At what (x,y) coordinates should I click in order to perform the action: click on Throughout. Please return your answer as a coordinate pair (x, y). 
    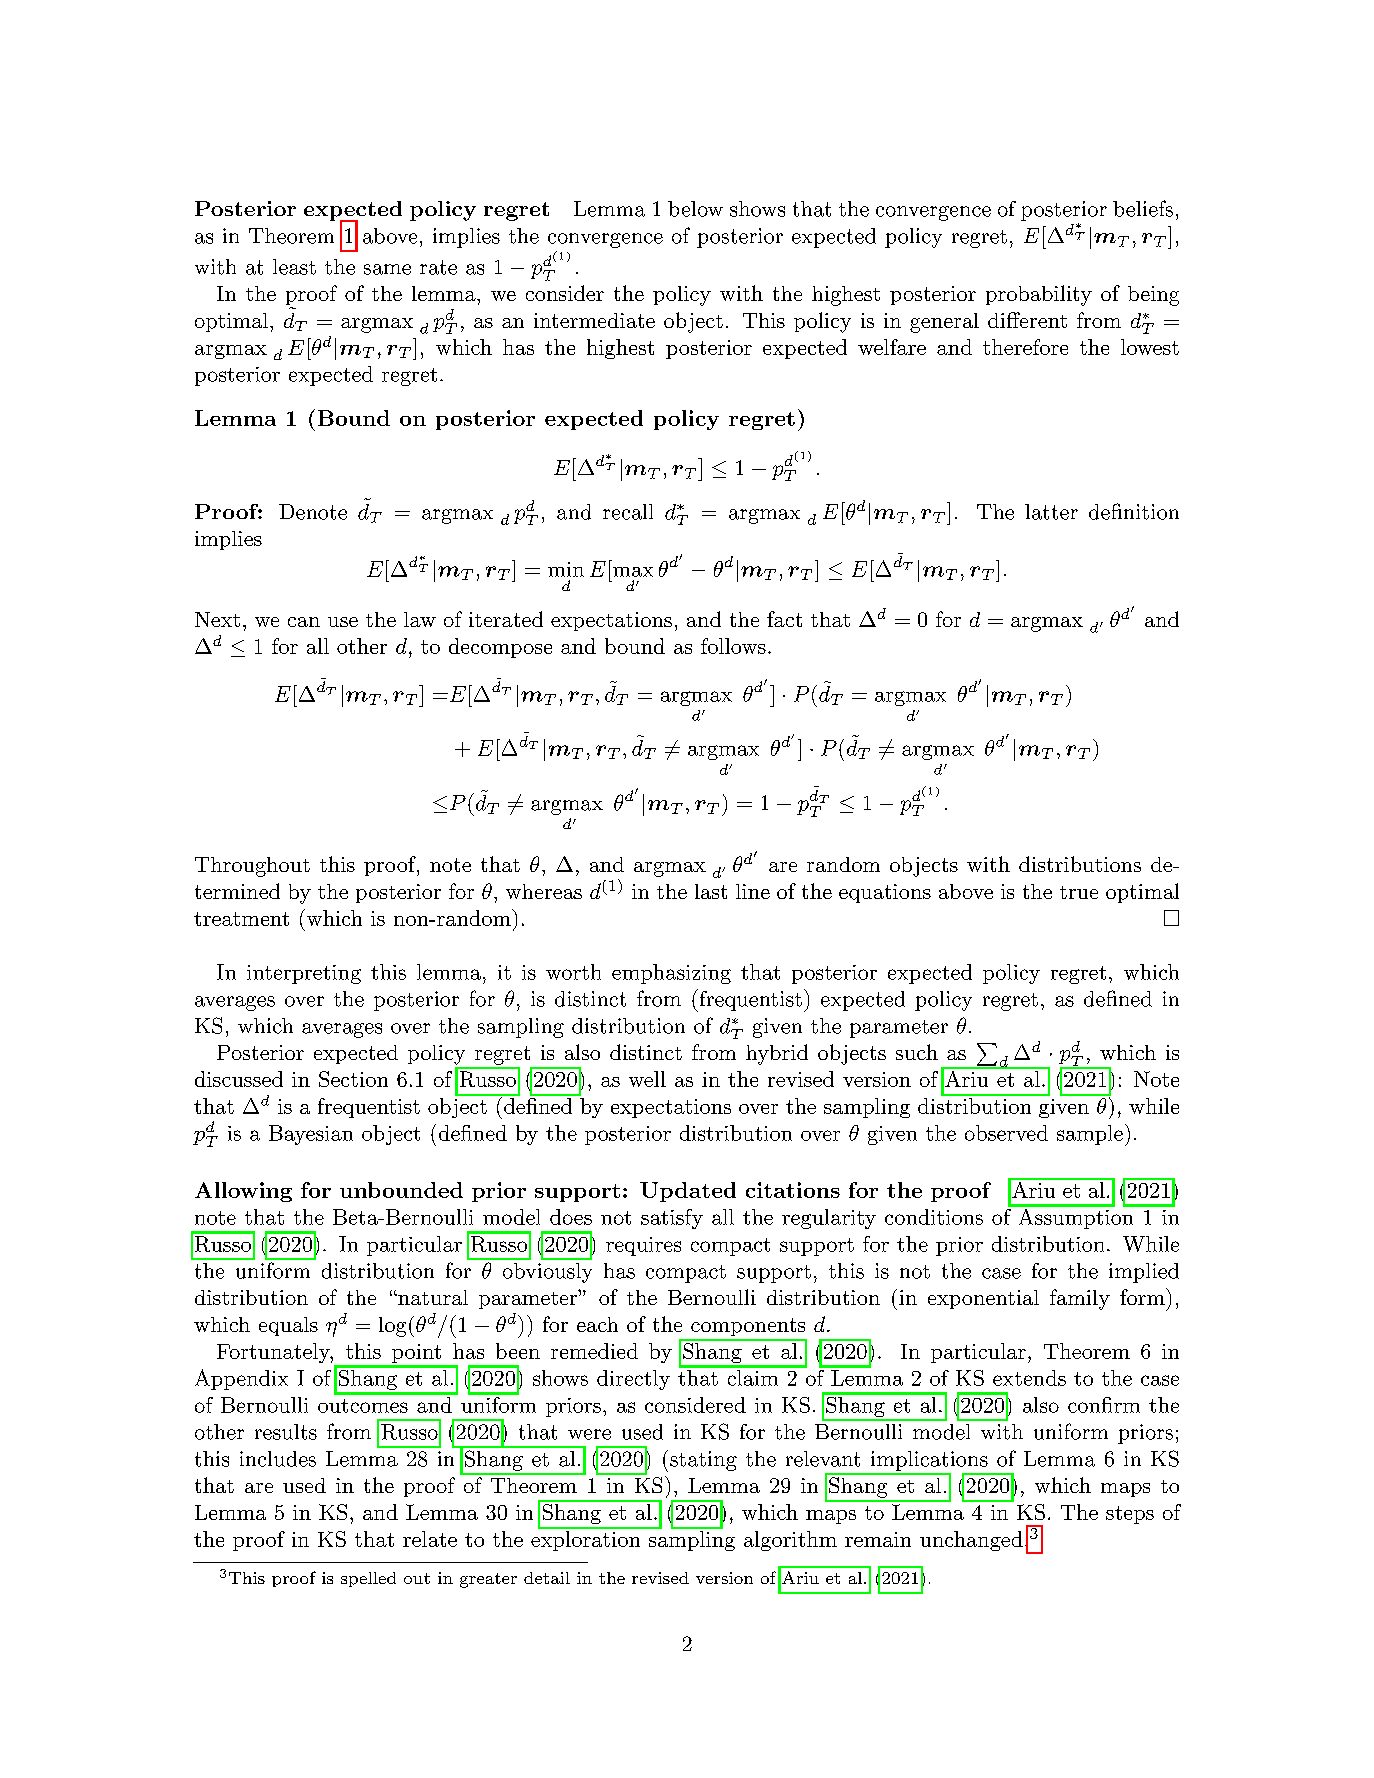
    Looking at the image, I should click on (252, 867).
